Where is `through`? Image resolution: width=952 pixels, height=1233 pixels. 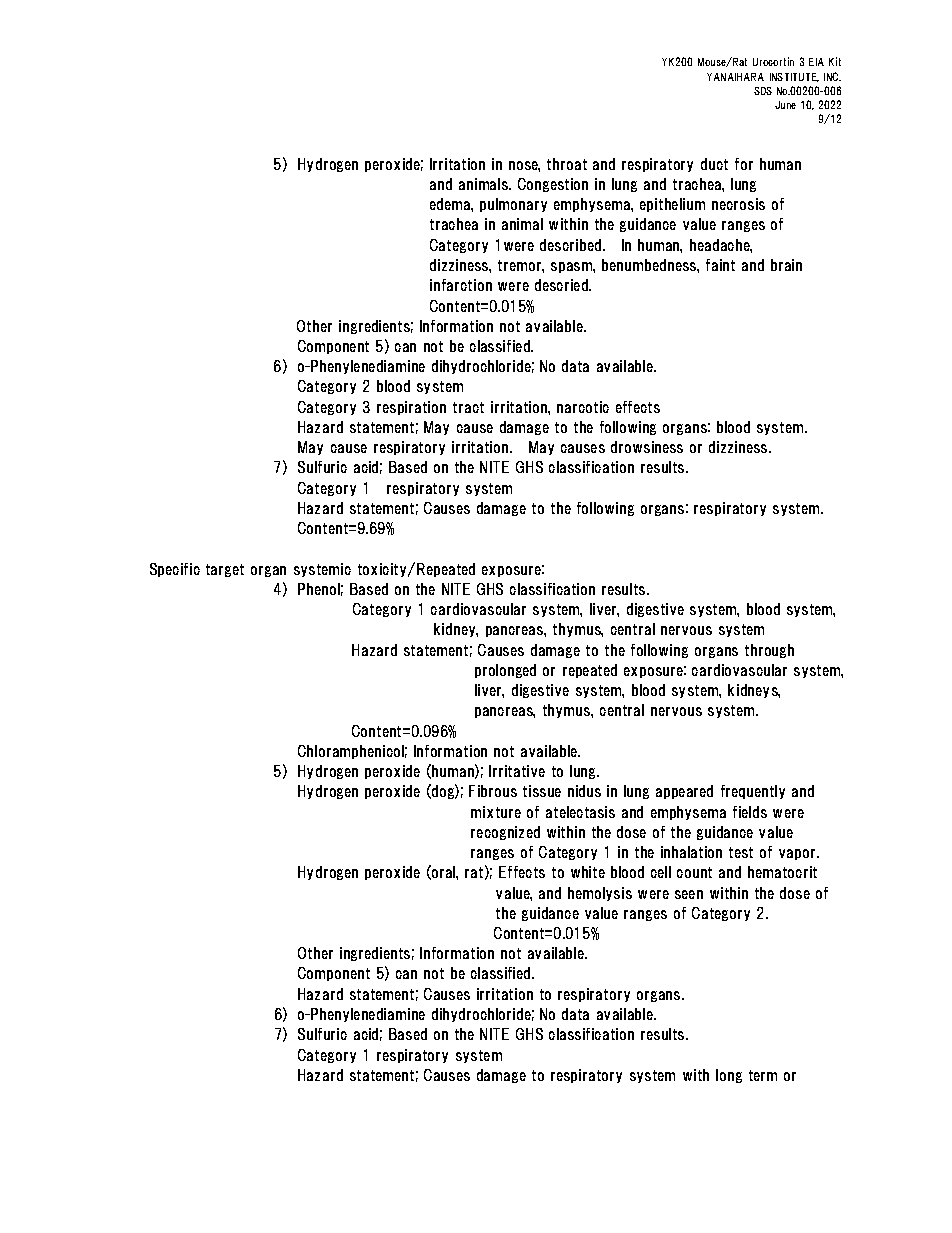 through is located at coordinates (769, 651).
